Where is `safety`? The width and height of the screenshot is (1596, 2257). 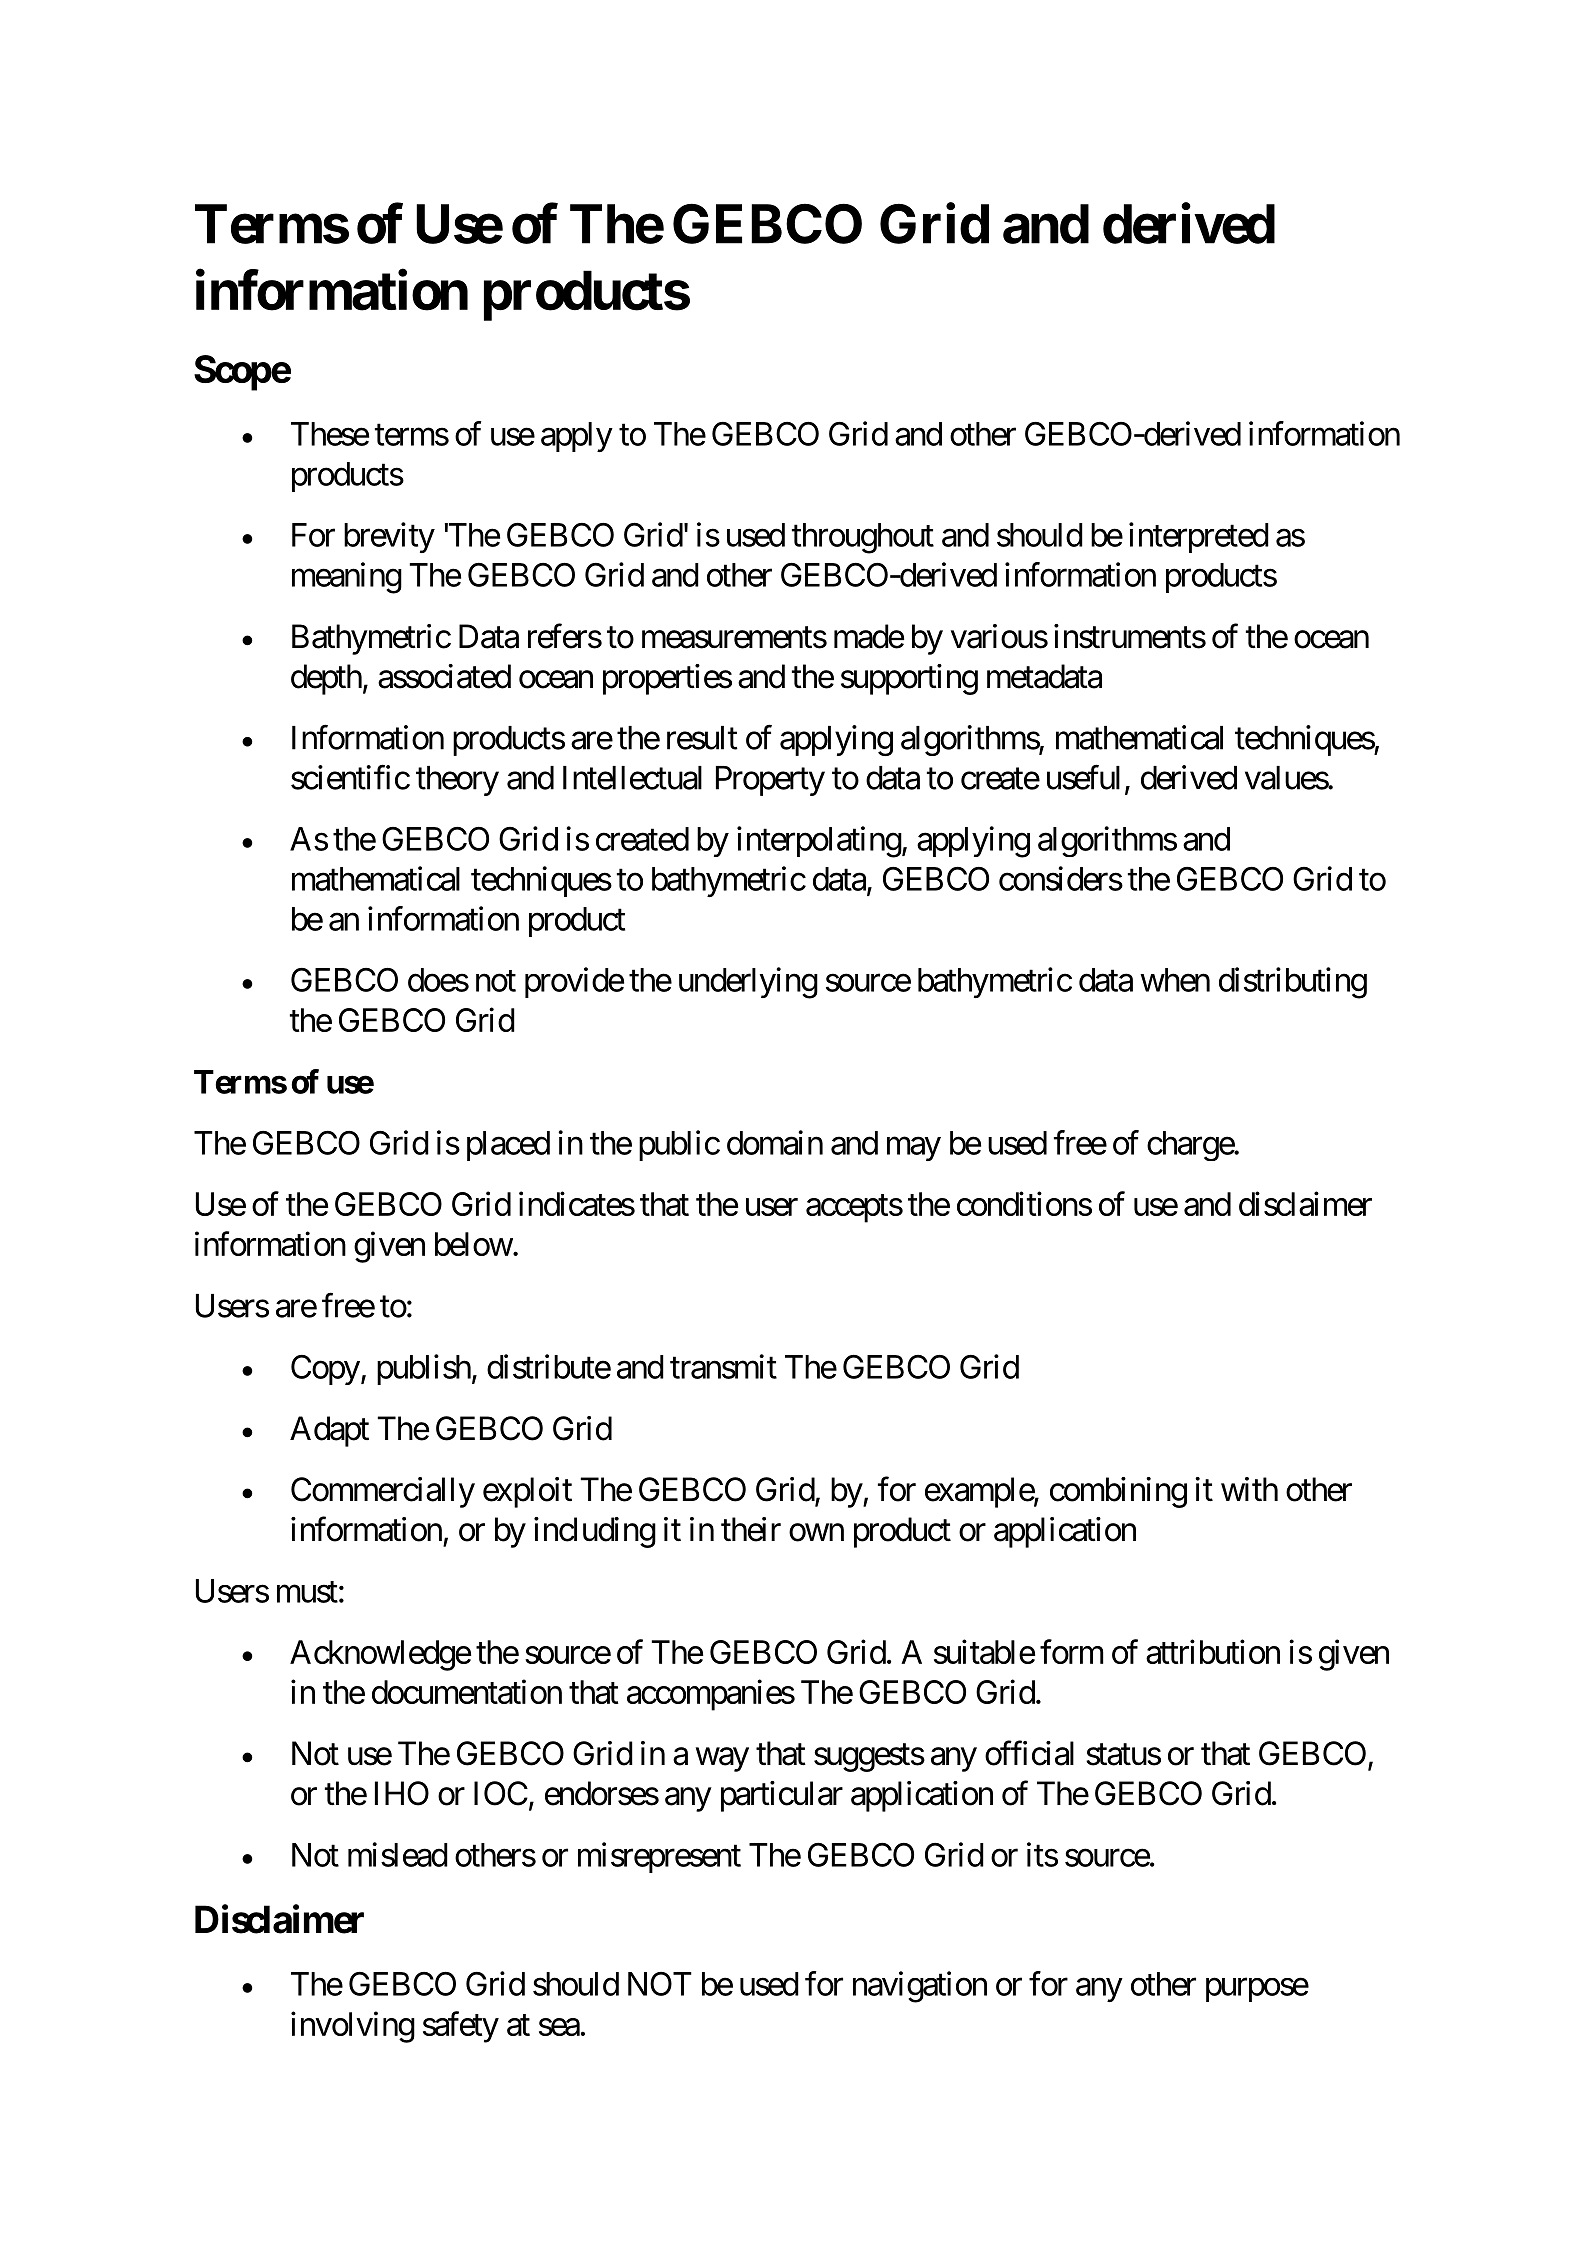 safety is located at coordinates (461, 2027).
